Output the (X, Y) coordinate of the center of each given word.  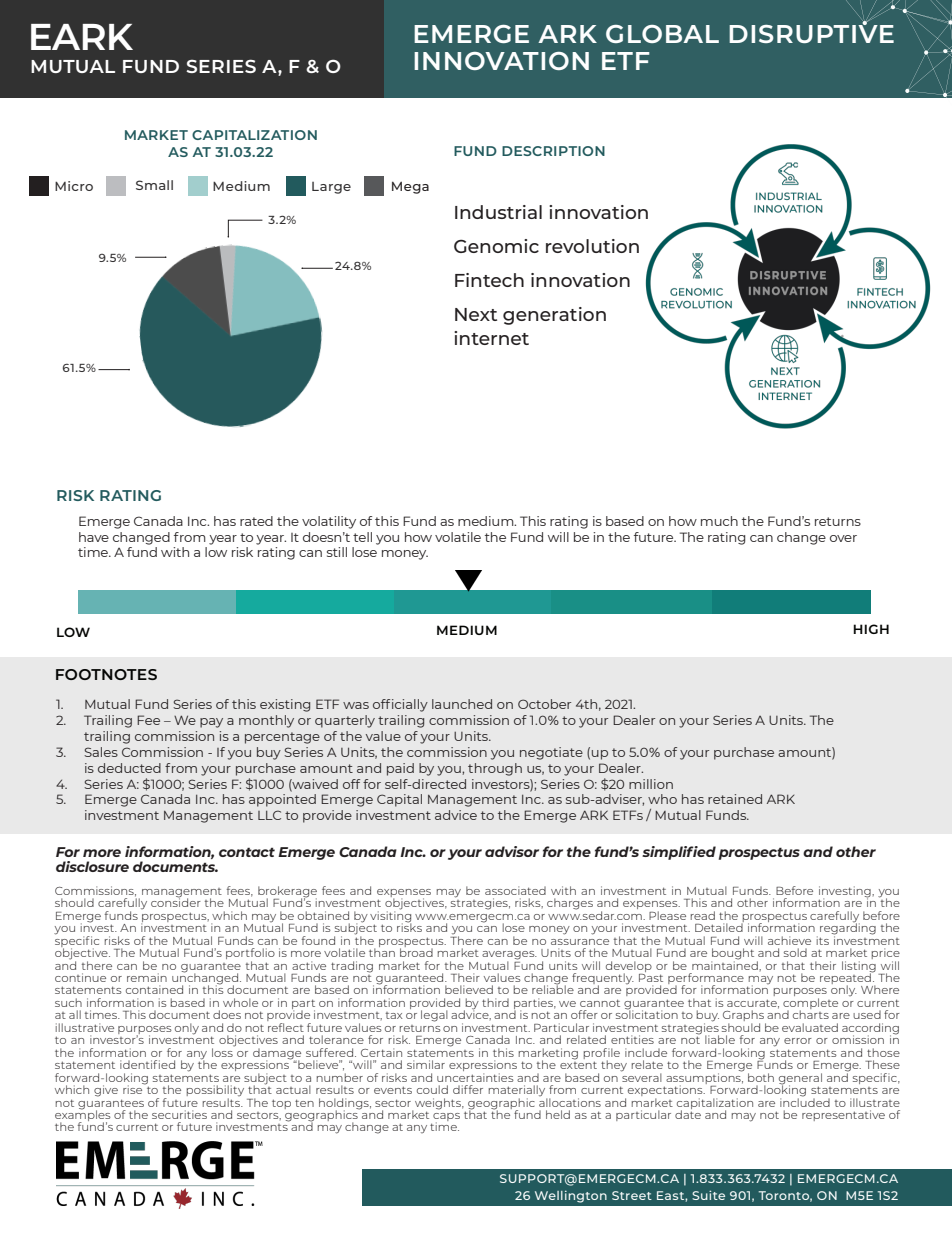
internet (491, 338)
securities (179, 1114)
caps (445, 1118)
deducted (129, 768)
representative (843, 1115)
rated (256, 521)
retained (735, 799)
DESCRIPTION (553, 151)
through (495, 769)
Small (154, 185)
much (719, 521)
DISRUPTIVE (811, 32)
